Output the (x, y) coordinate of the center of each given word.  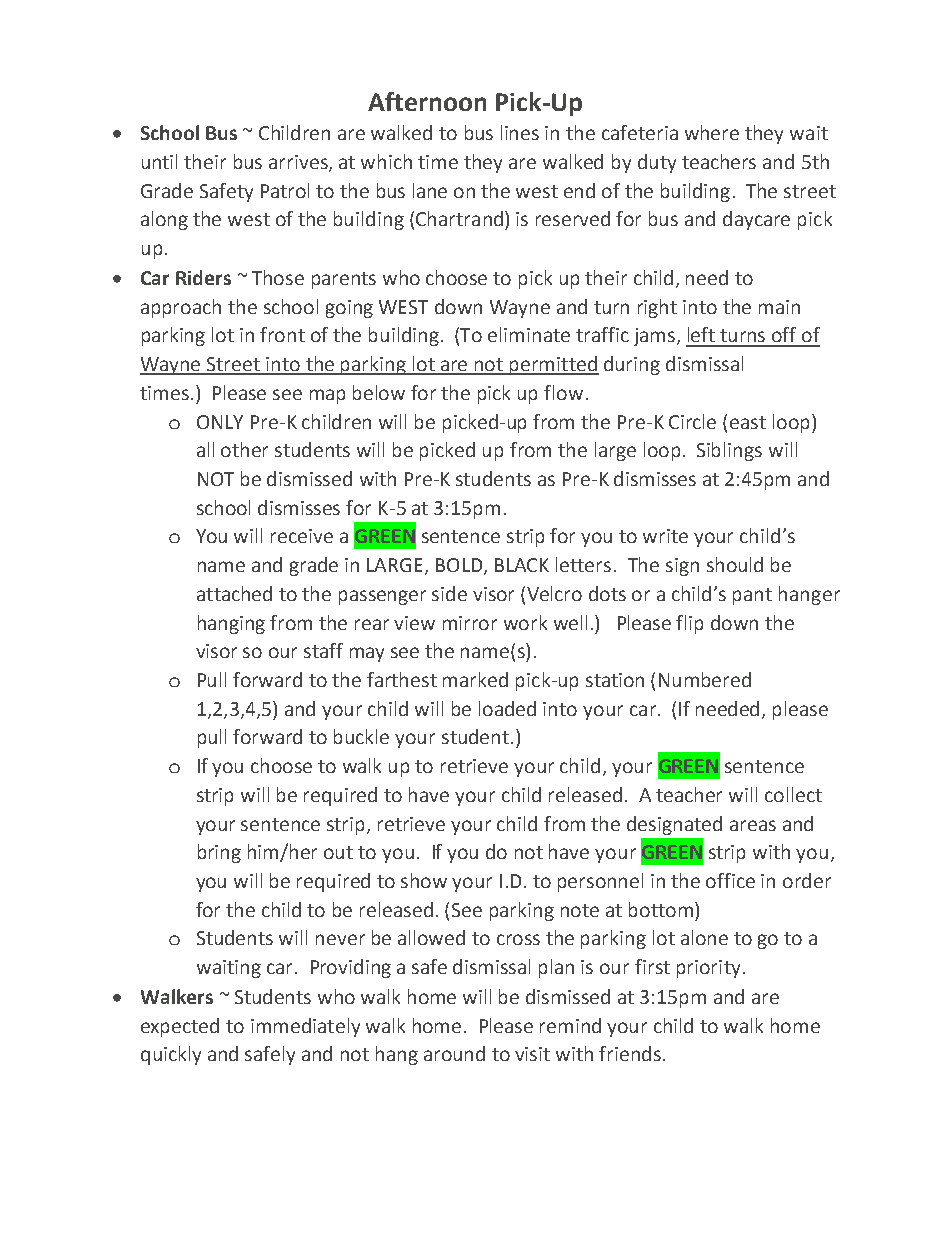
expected (180, 1027)
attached (234, 593)
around (454, 1053)
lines (520, 132)
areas (753, 825)
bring (219, 853)
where (712, 132)
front (282, 334)
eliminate (529, 334)
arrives (299, 163)
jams (654, 337)
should (735, 564)
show (424, 880)
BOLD (460, 566)
